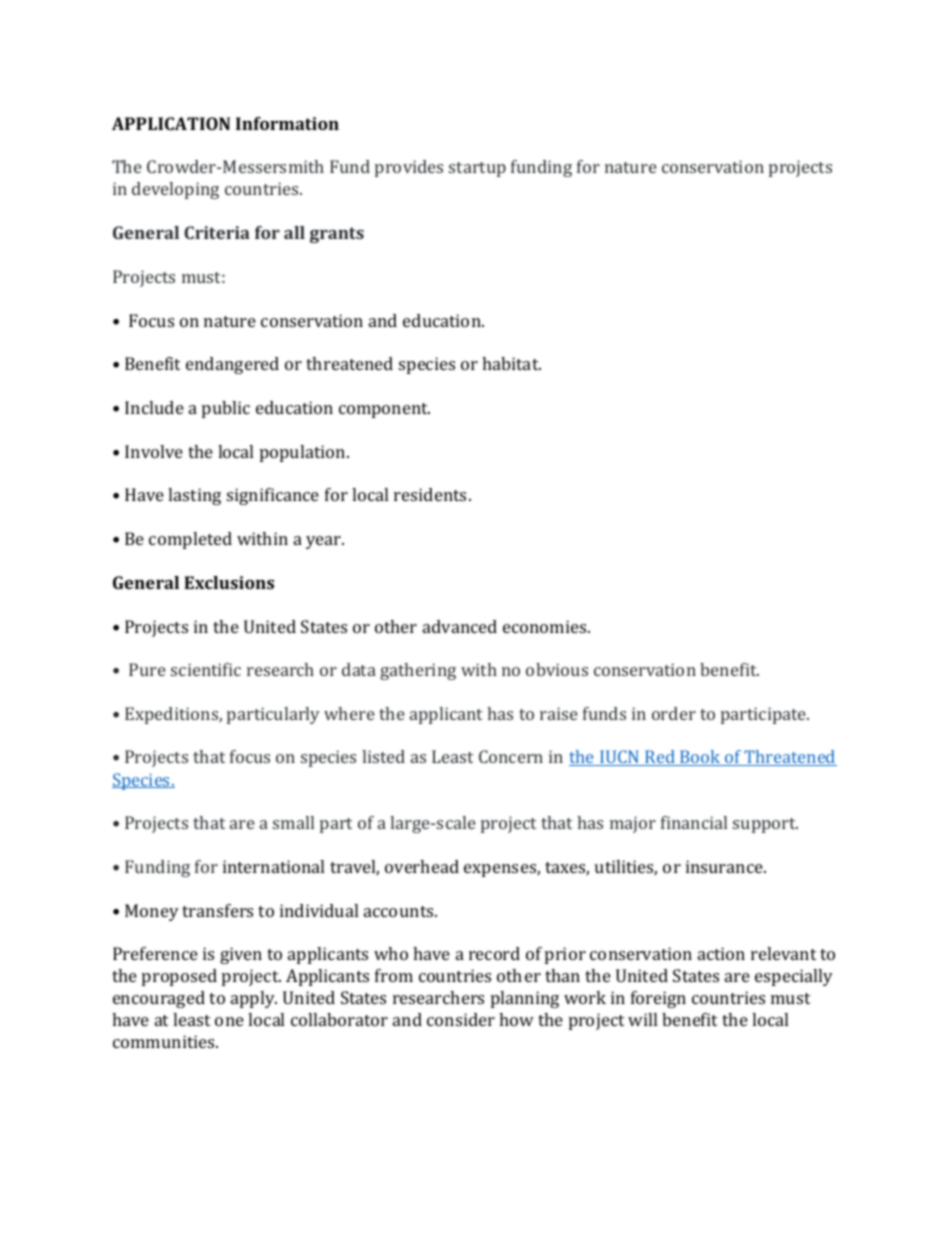  Describe the element at coordinates (546, 626) in the image. I see `economies` at that location.
